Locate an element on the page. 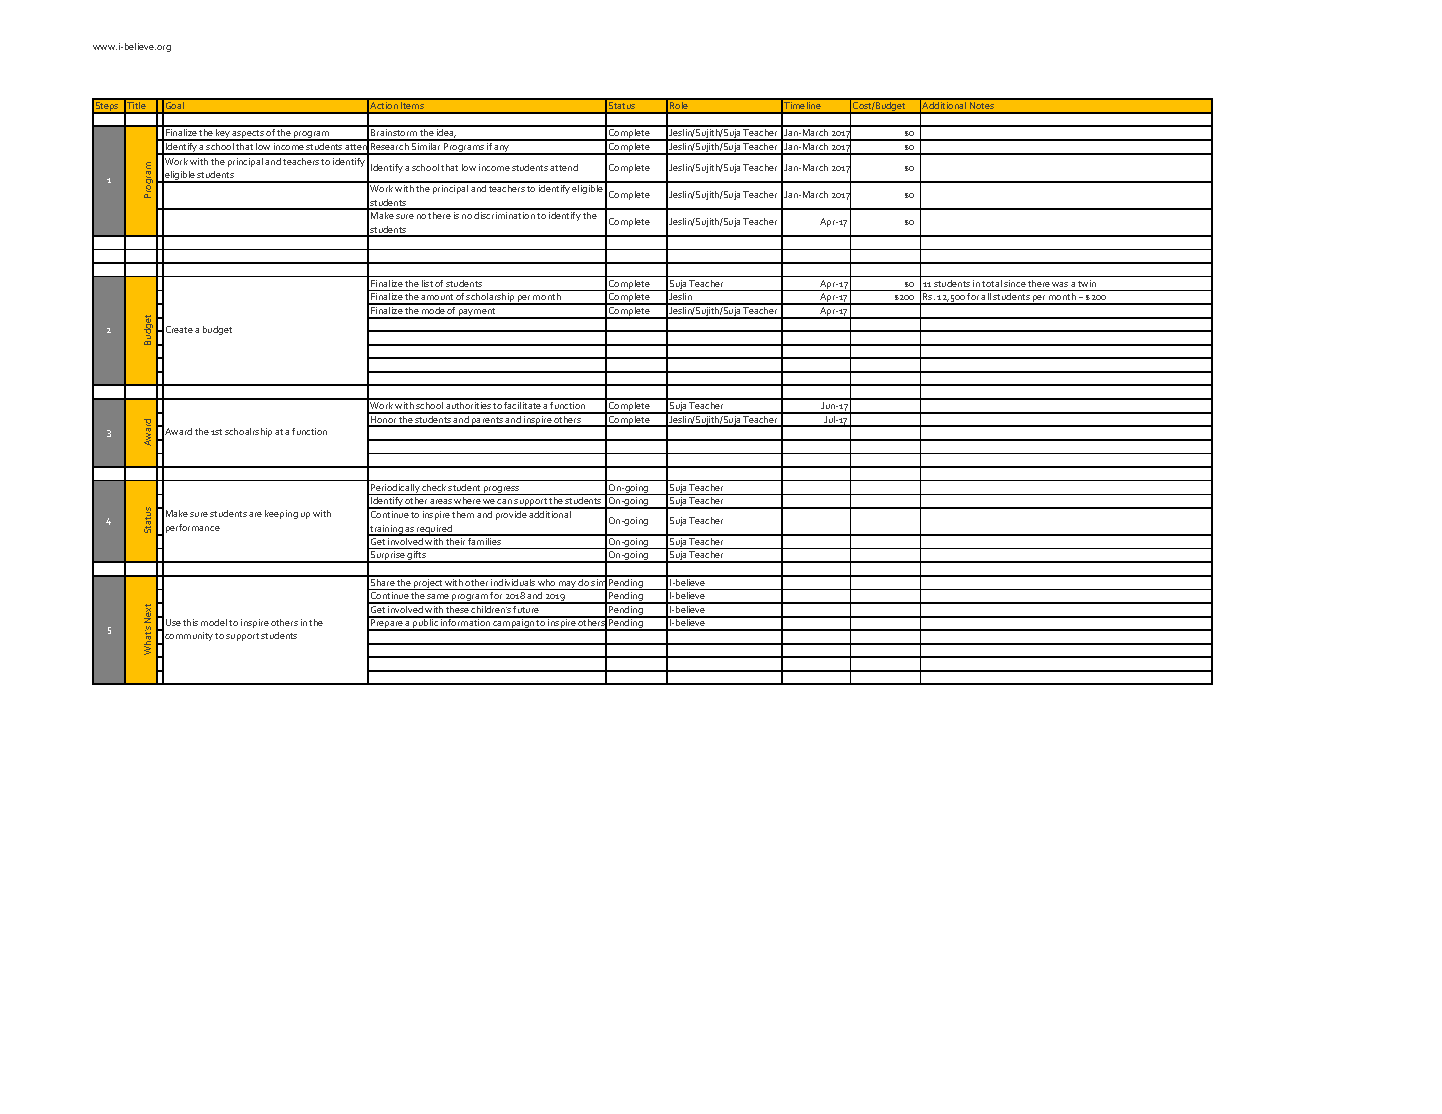 Image resolution: width=1442 pixels, height=1114 pixels. required is located at coordinates (435, 530).
